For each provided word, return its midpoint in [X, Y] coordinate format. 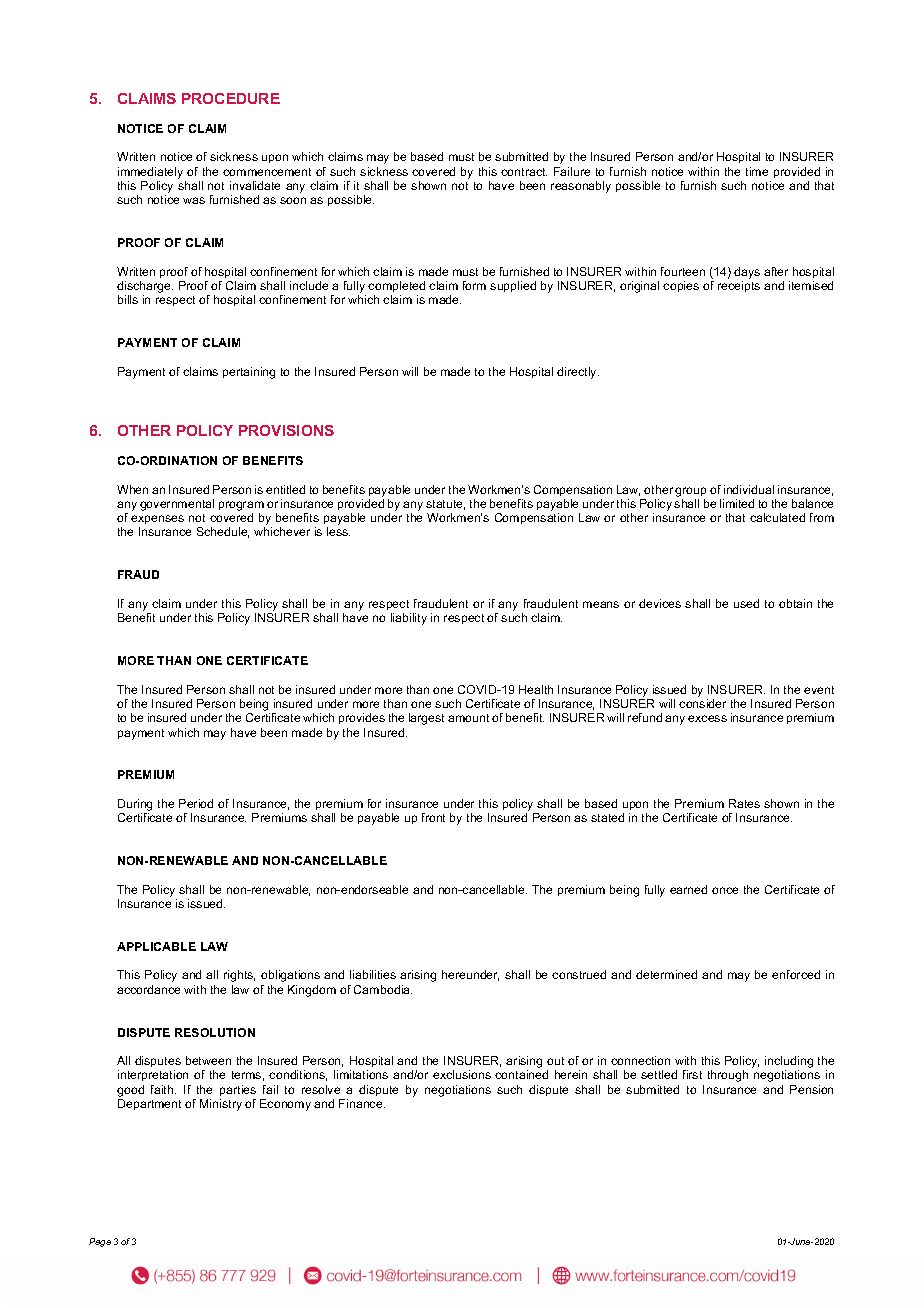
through [728, 1076]
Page [100, 1242]
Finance [362, 1103]
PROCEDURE [231, 98]
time [757, 171]
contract [524, 172]
